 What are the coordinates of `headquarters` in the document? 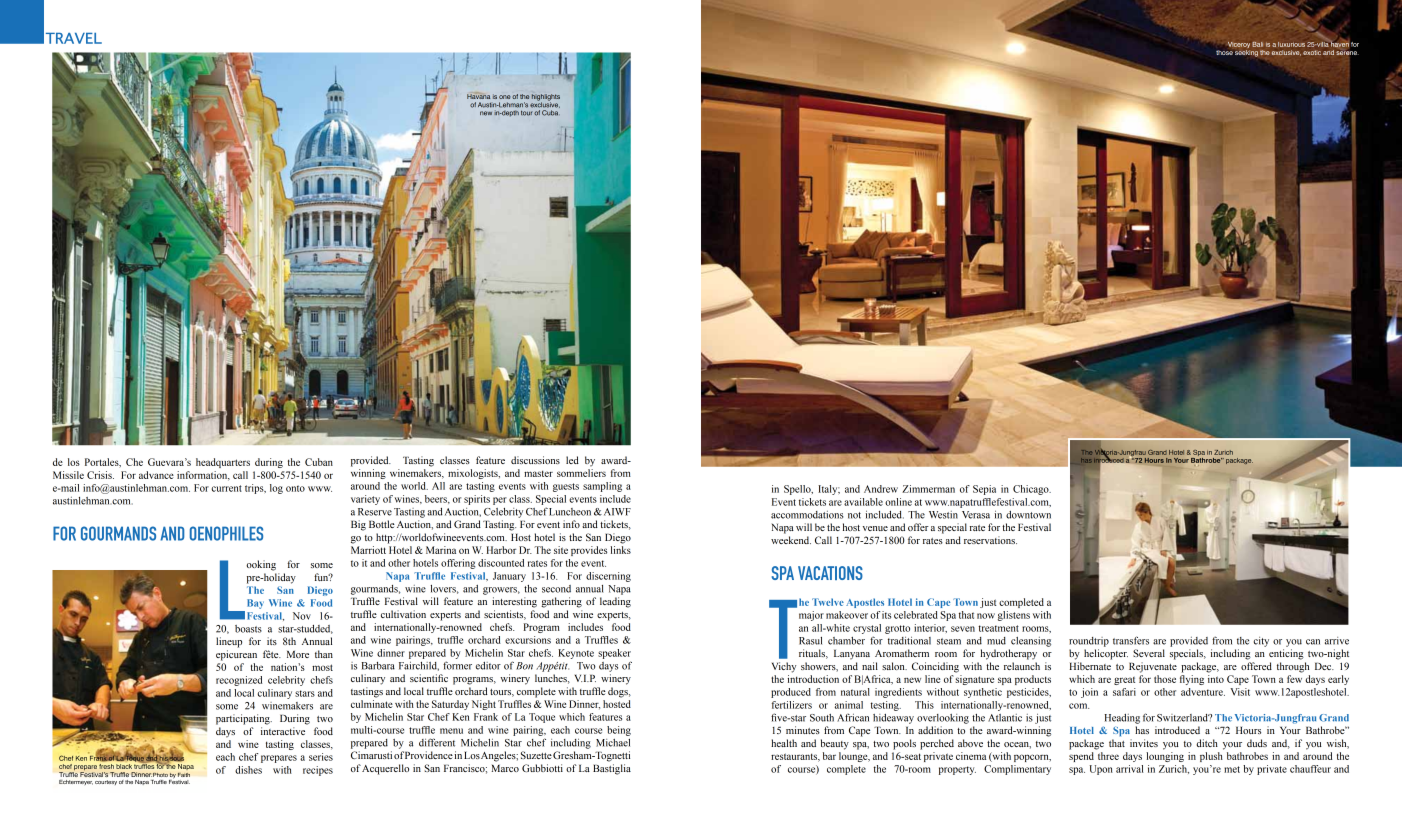 It's located at (223, 463).
